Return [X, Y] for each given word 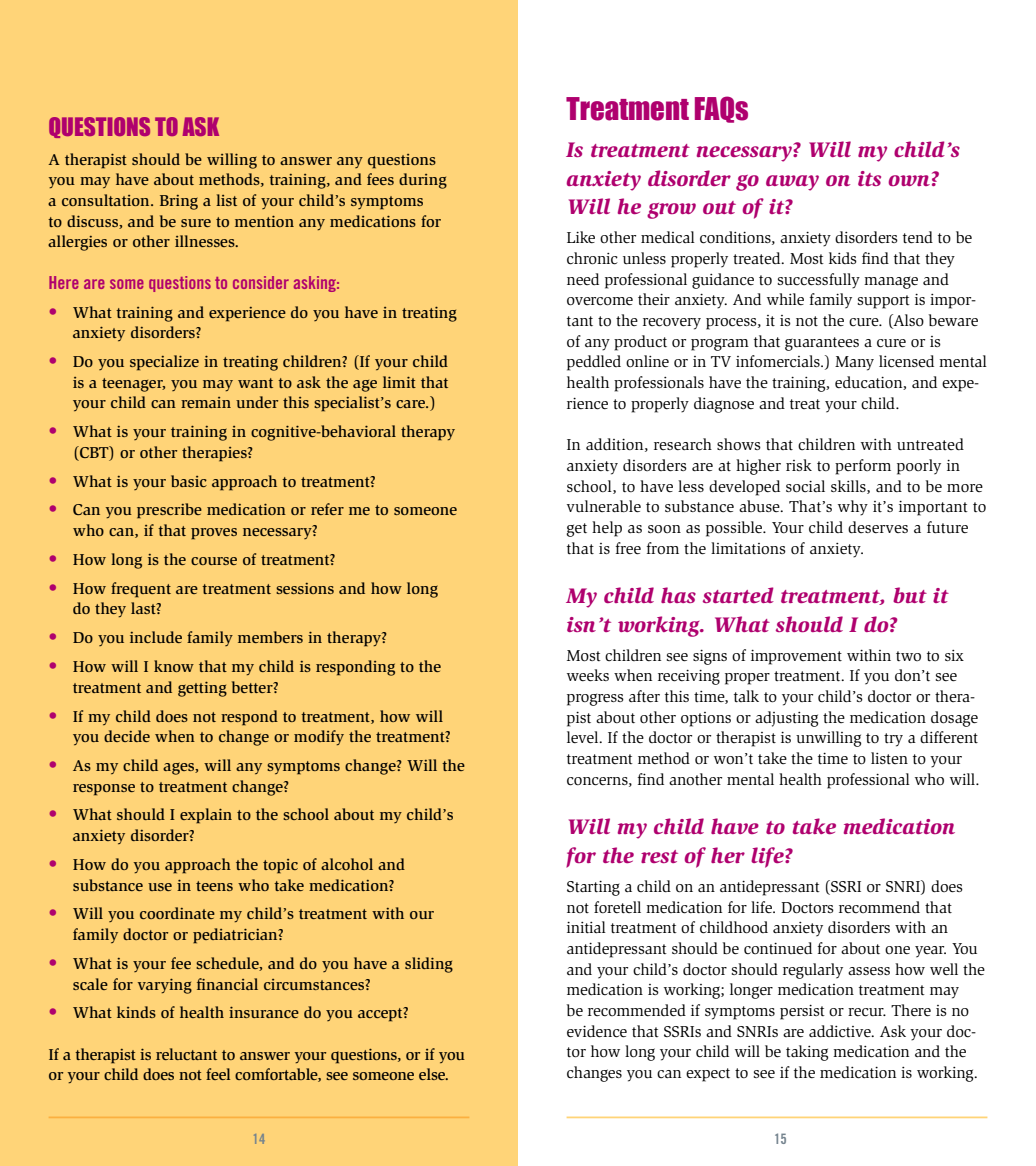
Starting [593, 888]
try [893, 740]
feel [218, 1074]
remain [206, 402]
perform [863, 467]
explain [206, 816]
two [908, 656]
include [156, 637]
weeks [588, 675]
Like [581, 237]
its [869, 178]
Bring [179, 202]
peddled [594, 363]
